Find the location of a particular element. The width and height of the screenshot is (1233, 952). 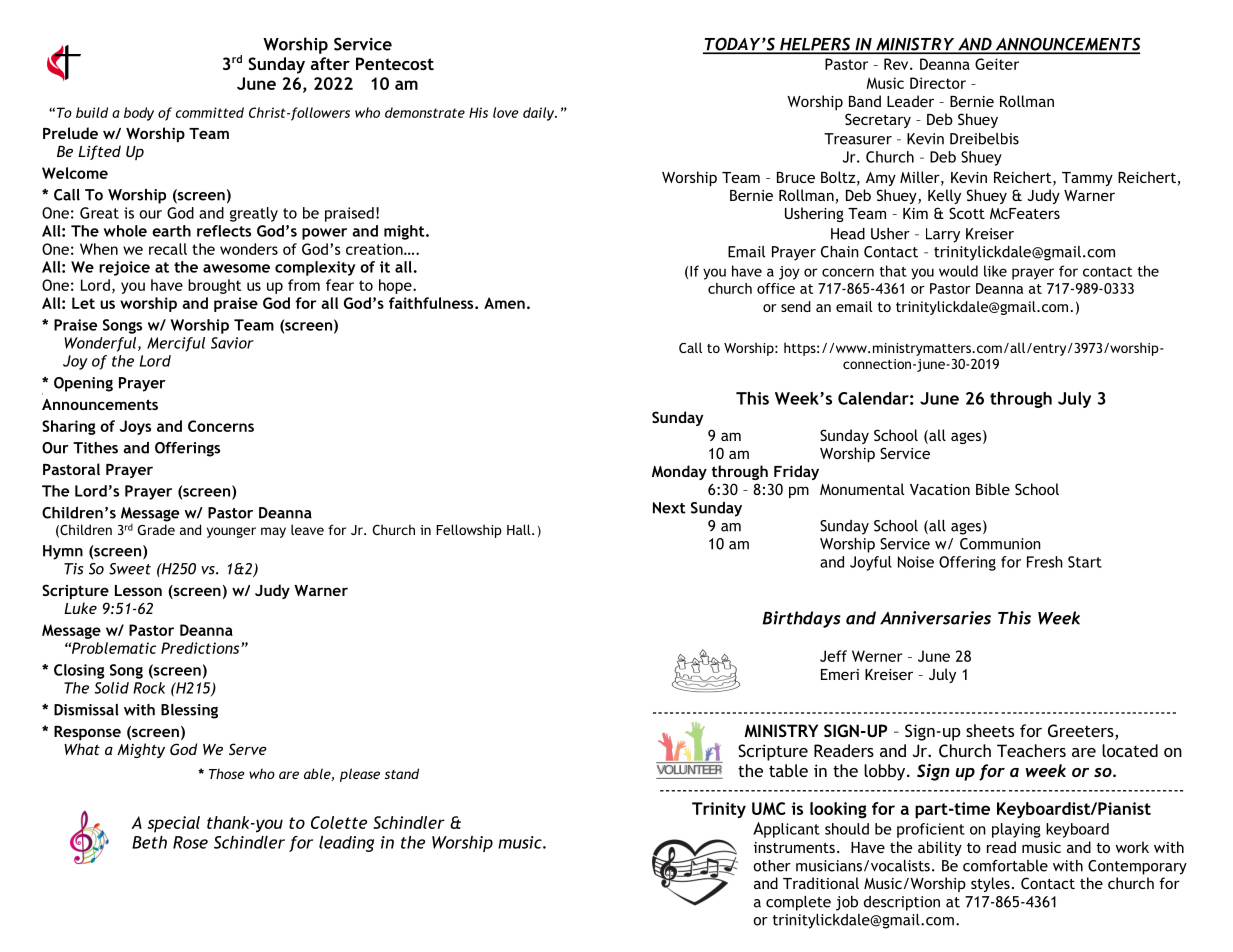

Birthdays is located at coordinates (802, 619).
